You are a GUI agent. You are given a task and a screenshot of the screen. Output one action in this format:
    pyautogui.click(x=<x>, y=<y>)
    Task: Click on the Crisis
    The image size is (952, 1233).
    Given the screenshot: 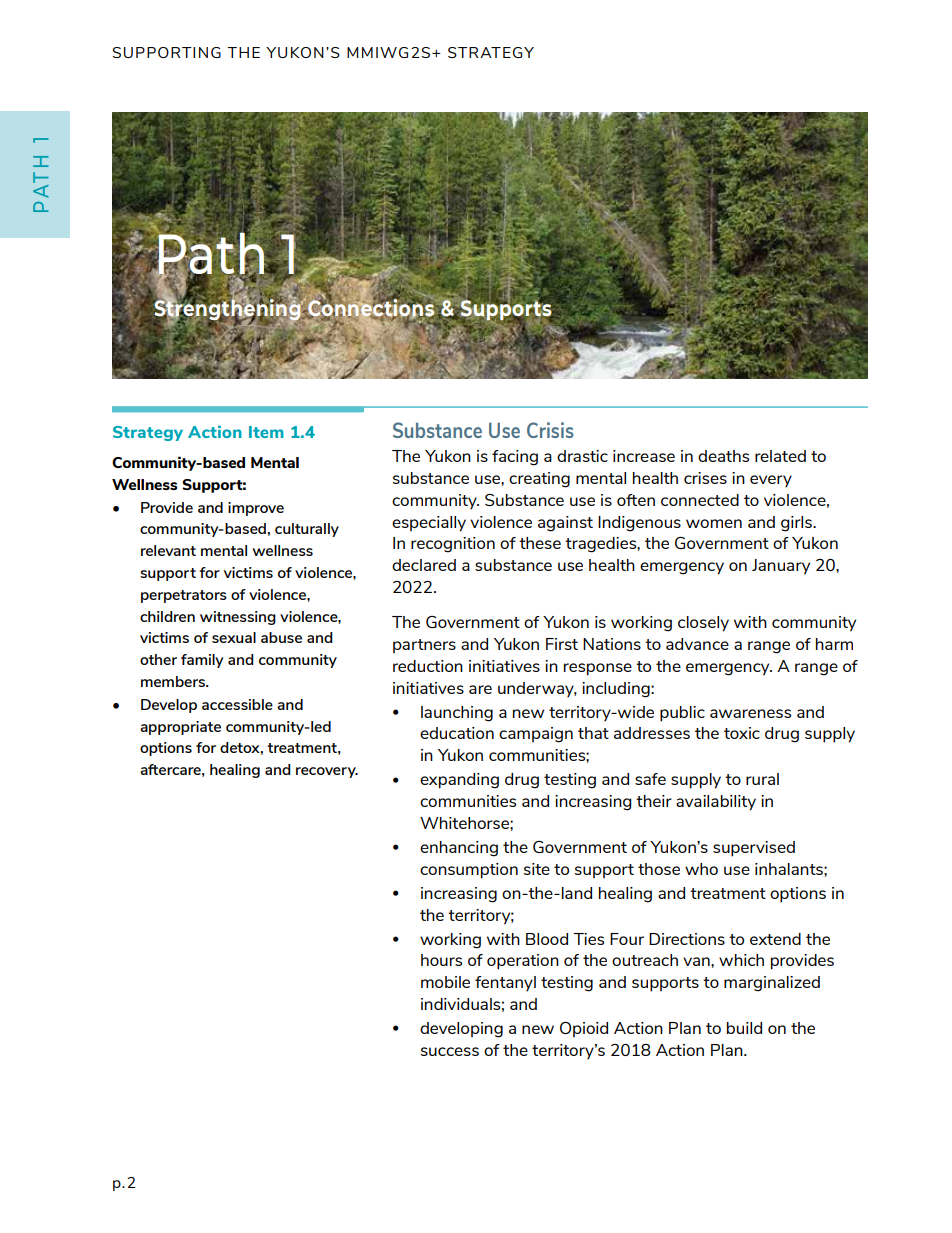 What is the action you would take?
    pyautogui.click(x=550, y=430)
